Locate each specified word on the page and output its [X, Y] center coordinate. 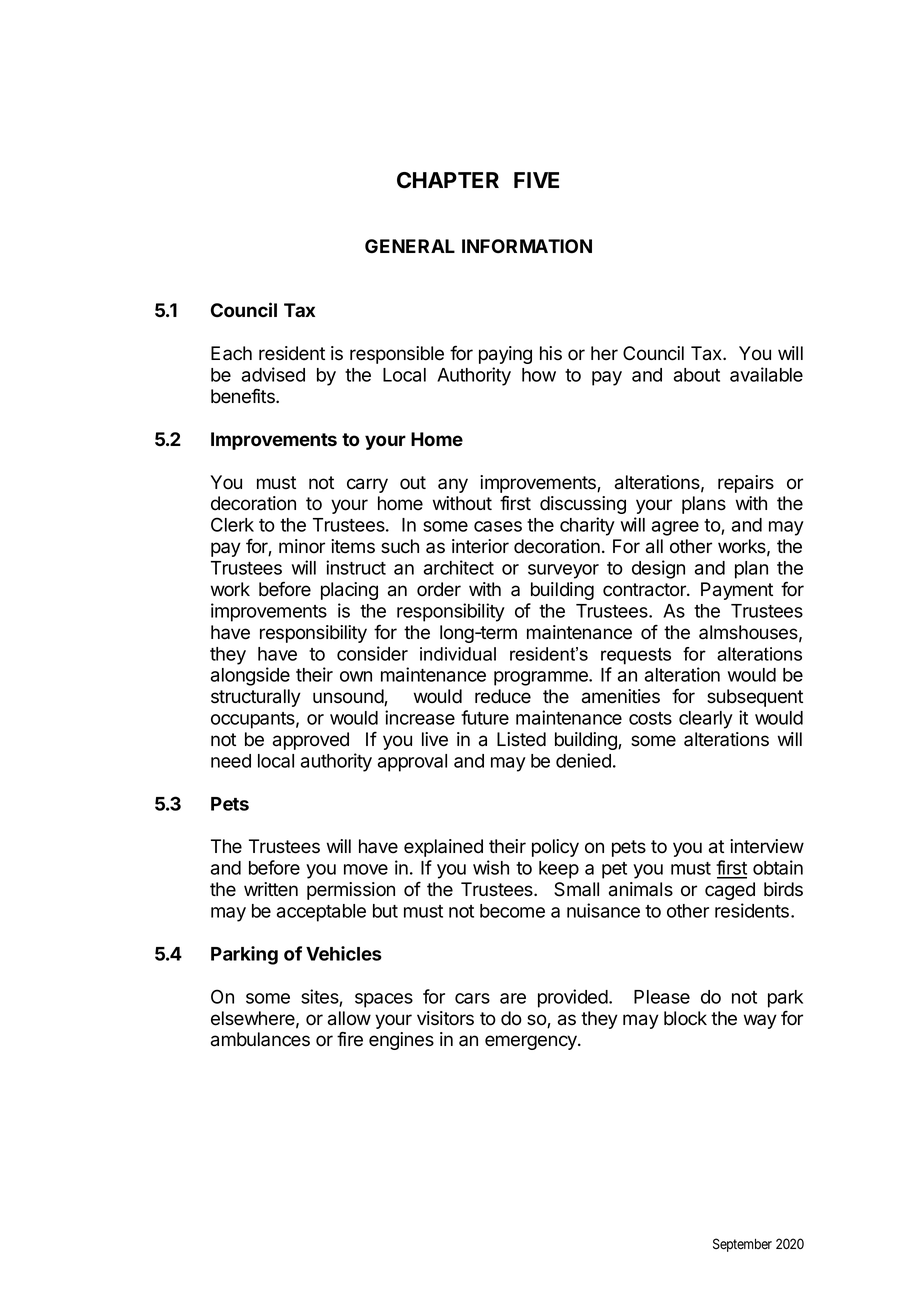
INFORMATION [527, 246]
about [697, 375]
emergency [532, 1042]
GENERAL [410, 246]
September [742, 1245]
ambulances [260, 1039]
